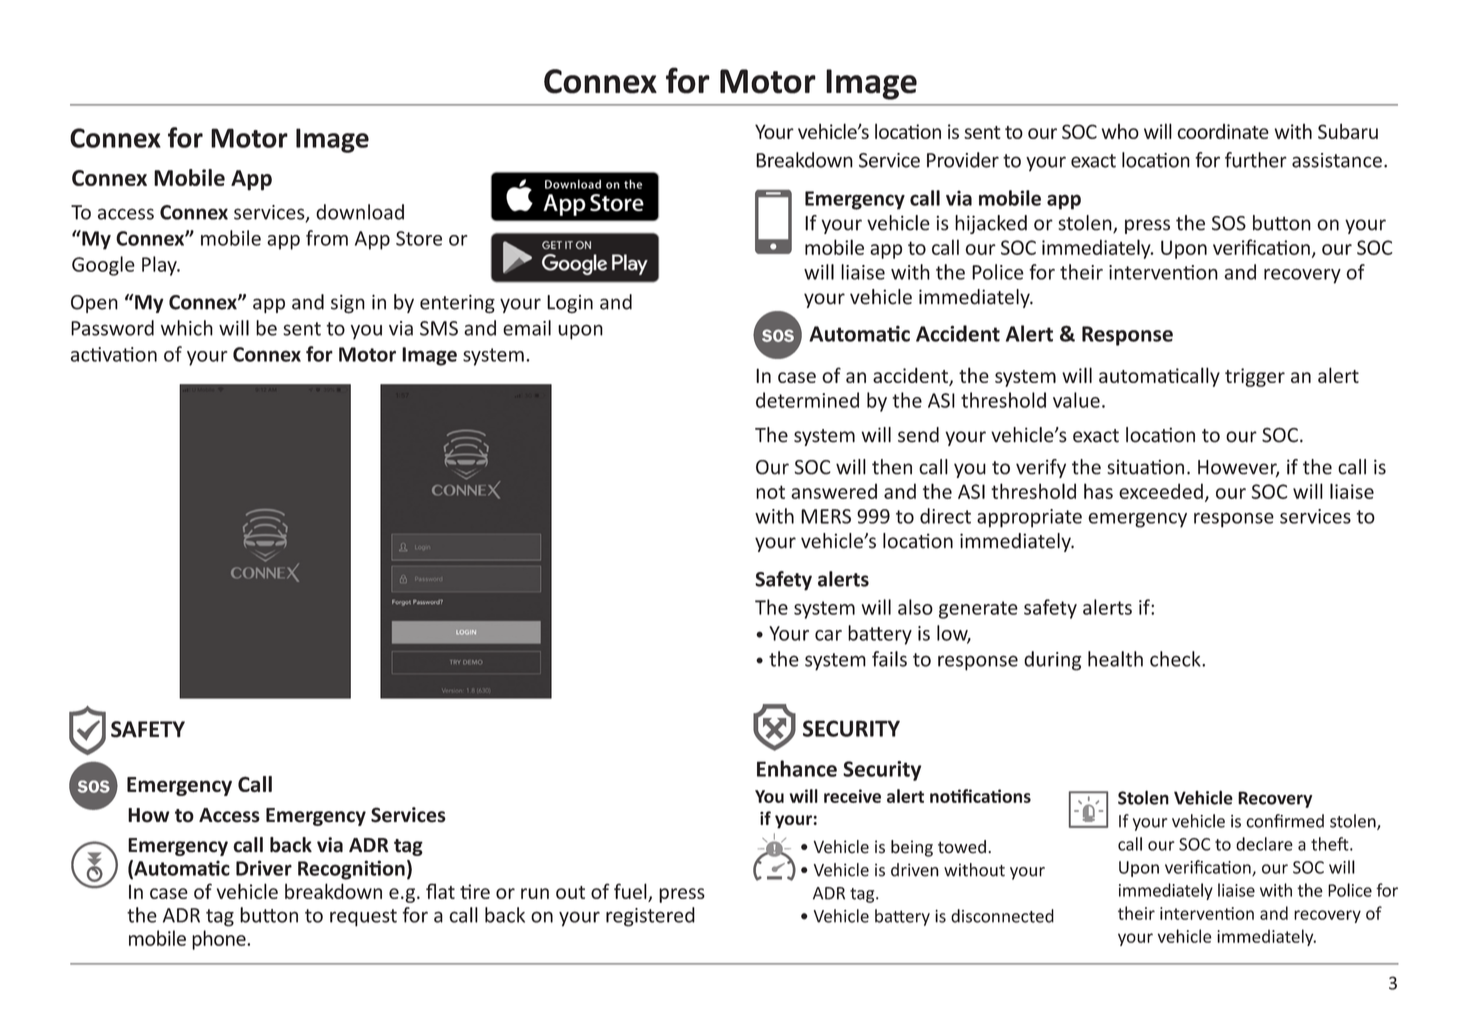 The image size is (1468, 1034). I want to click on activation, so click(114, 354).
